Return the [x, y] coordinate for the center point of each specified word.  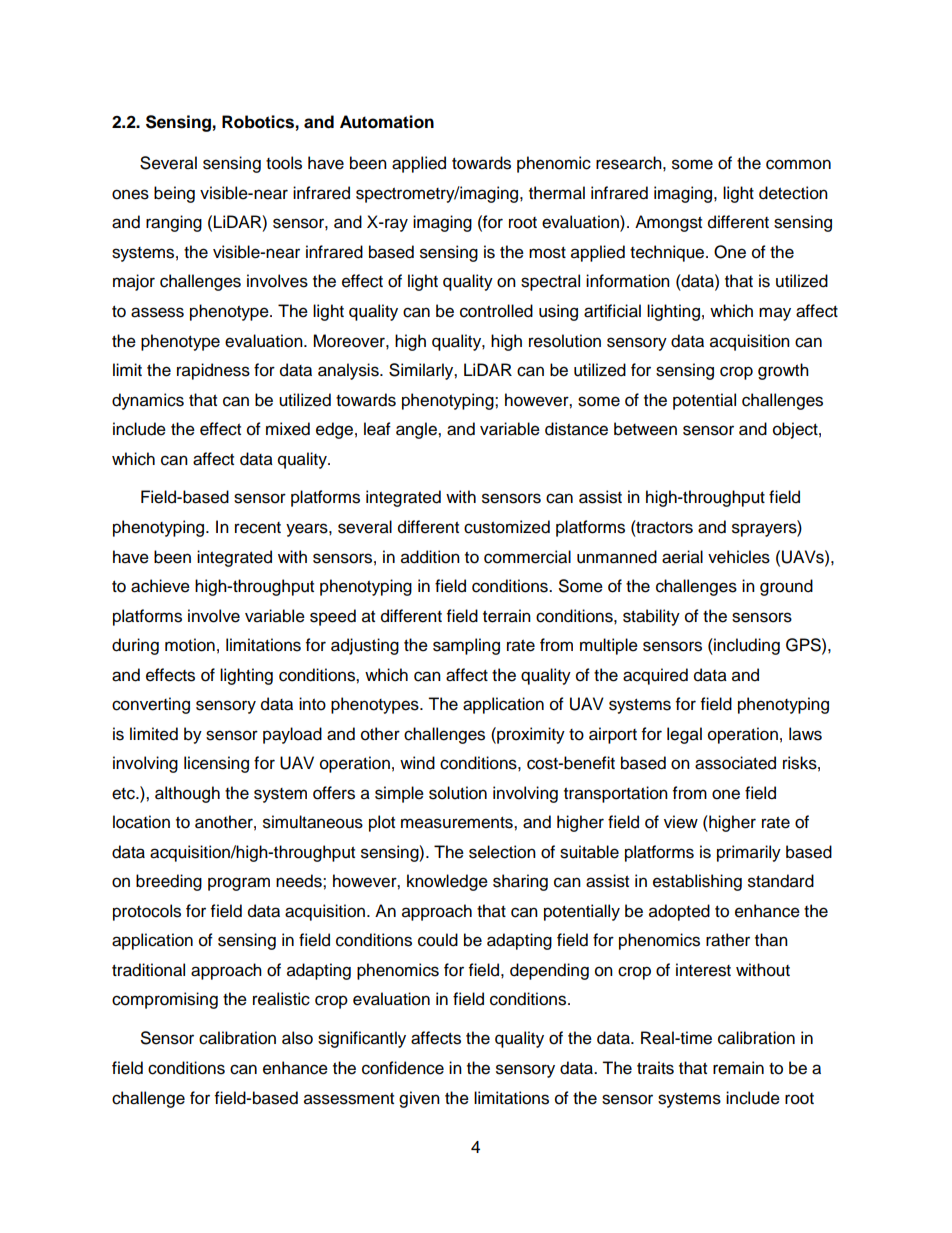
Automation [387, 122]
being [174, 194]
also [297, 1038]
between [645, 429]
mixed [288, 429]
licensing [216, 764]
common [798, 164]
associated [735, 763]
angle [417, 430]
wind [417, 763]
